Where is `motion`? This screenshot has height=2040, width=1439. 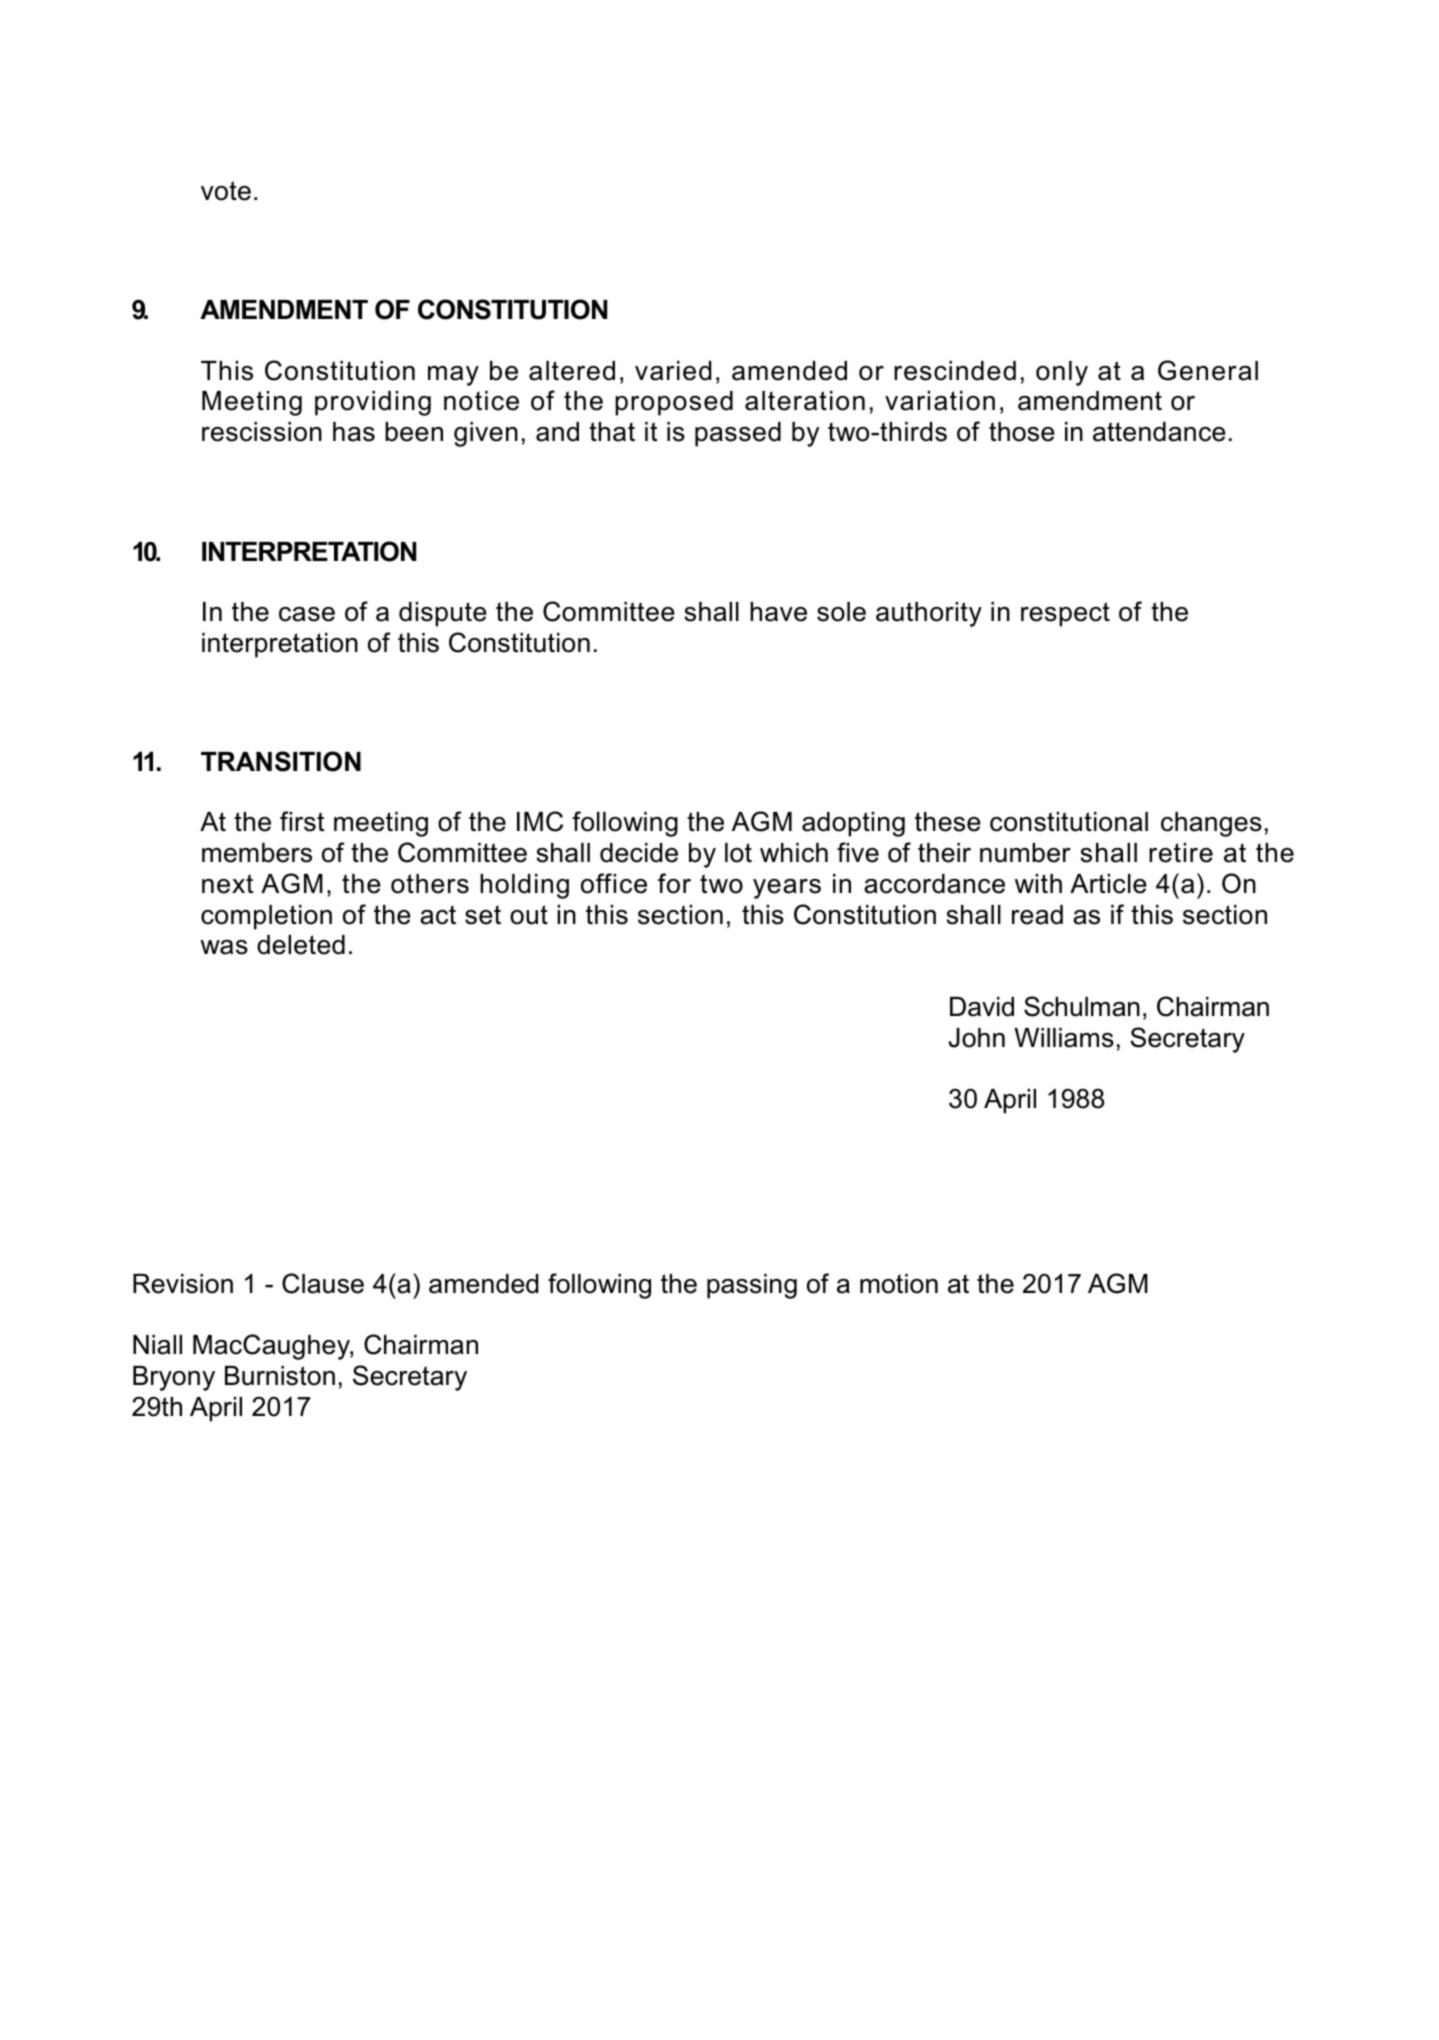 motion is located at coordinates (899, 1284).
